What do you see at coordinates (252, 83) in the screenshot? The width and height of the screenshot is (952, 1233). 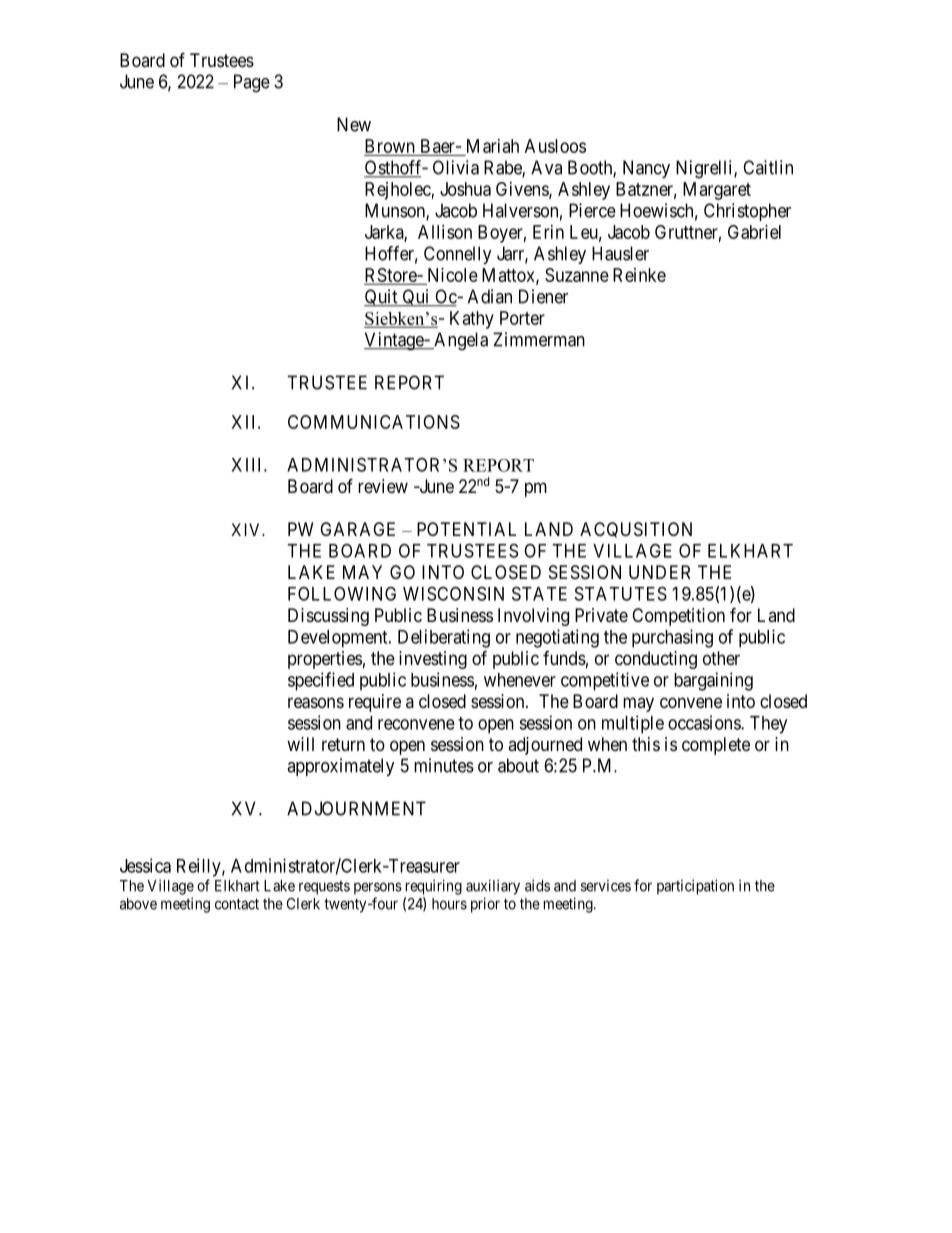 I see `Page` at bounding box center [252, 83].
